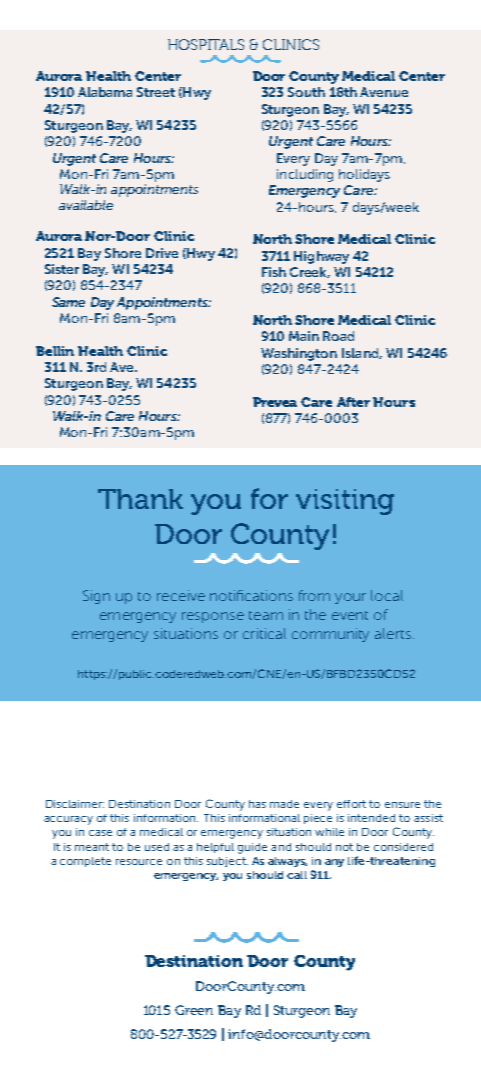 This image has height=1073, width=481. I want to click on Alabama, so click(105, 92).
